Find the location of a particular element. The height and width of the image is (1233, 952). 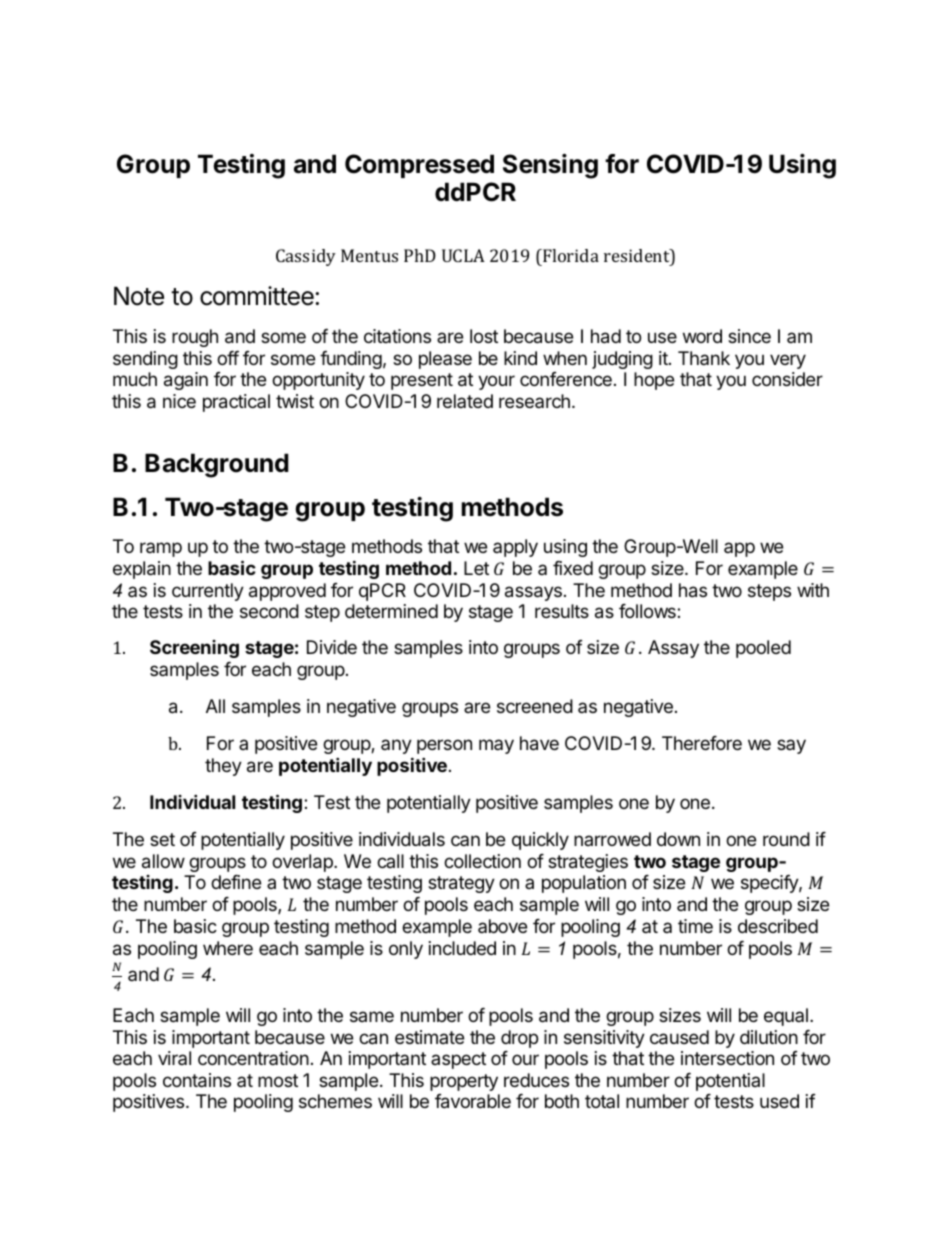

they is located at coordinates (223, 767).
